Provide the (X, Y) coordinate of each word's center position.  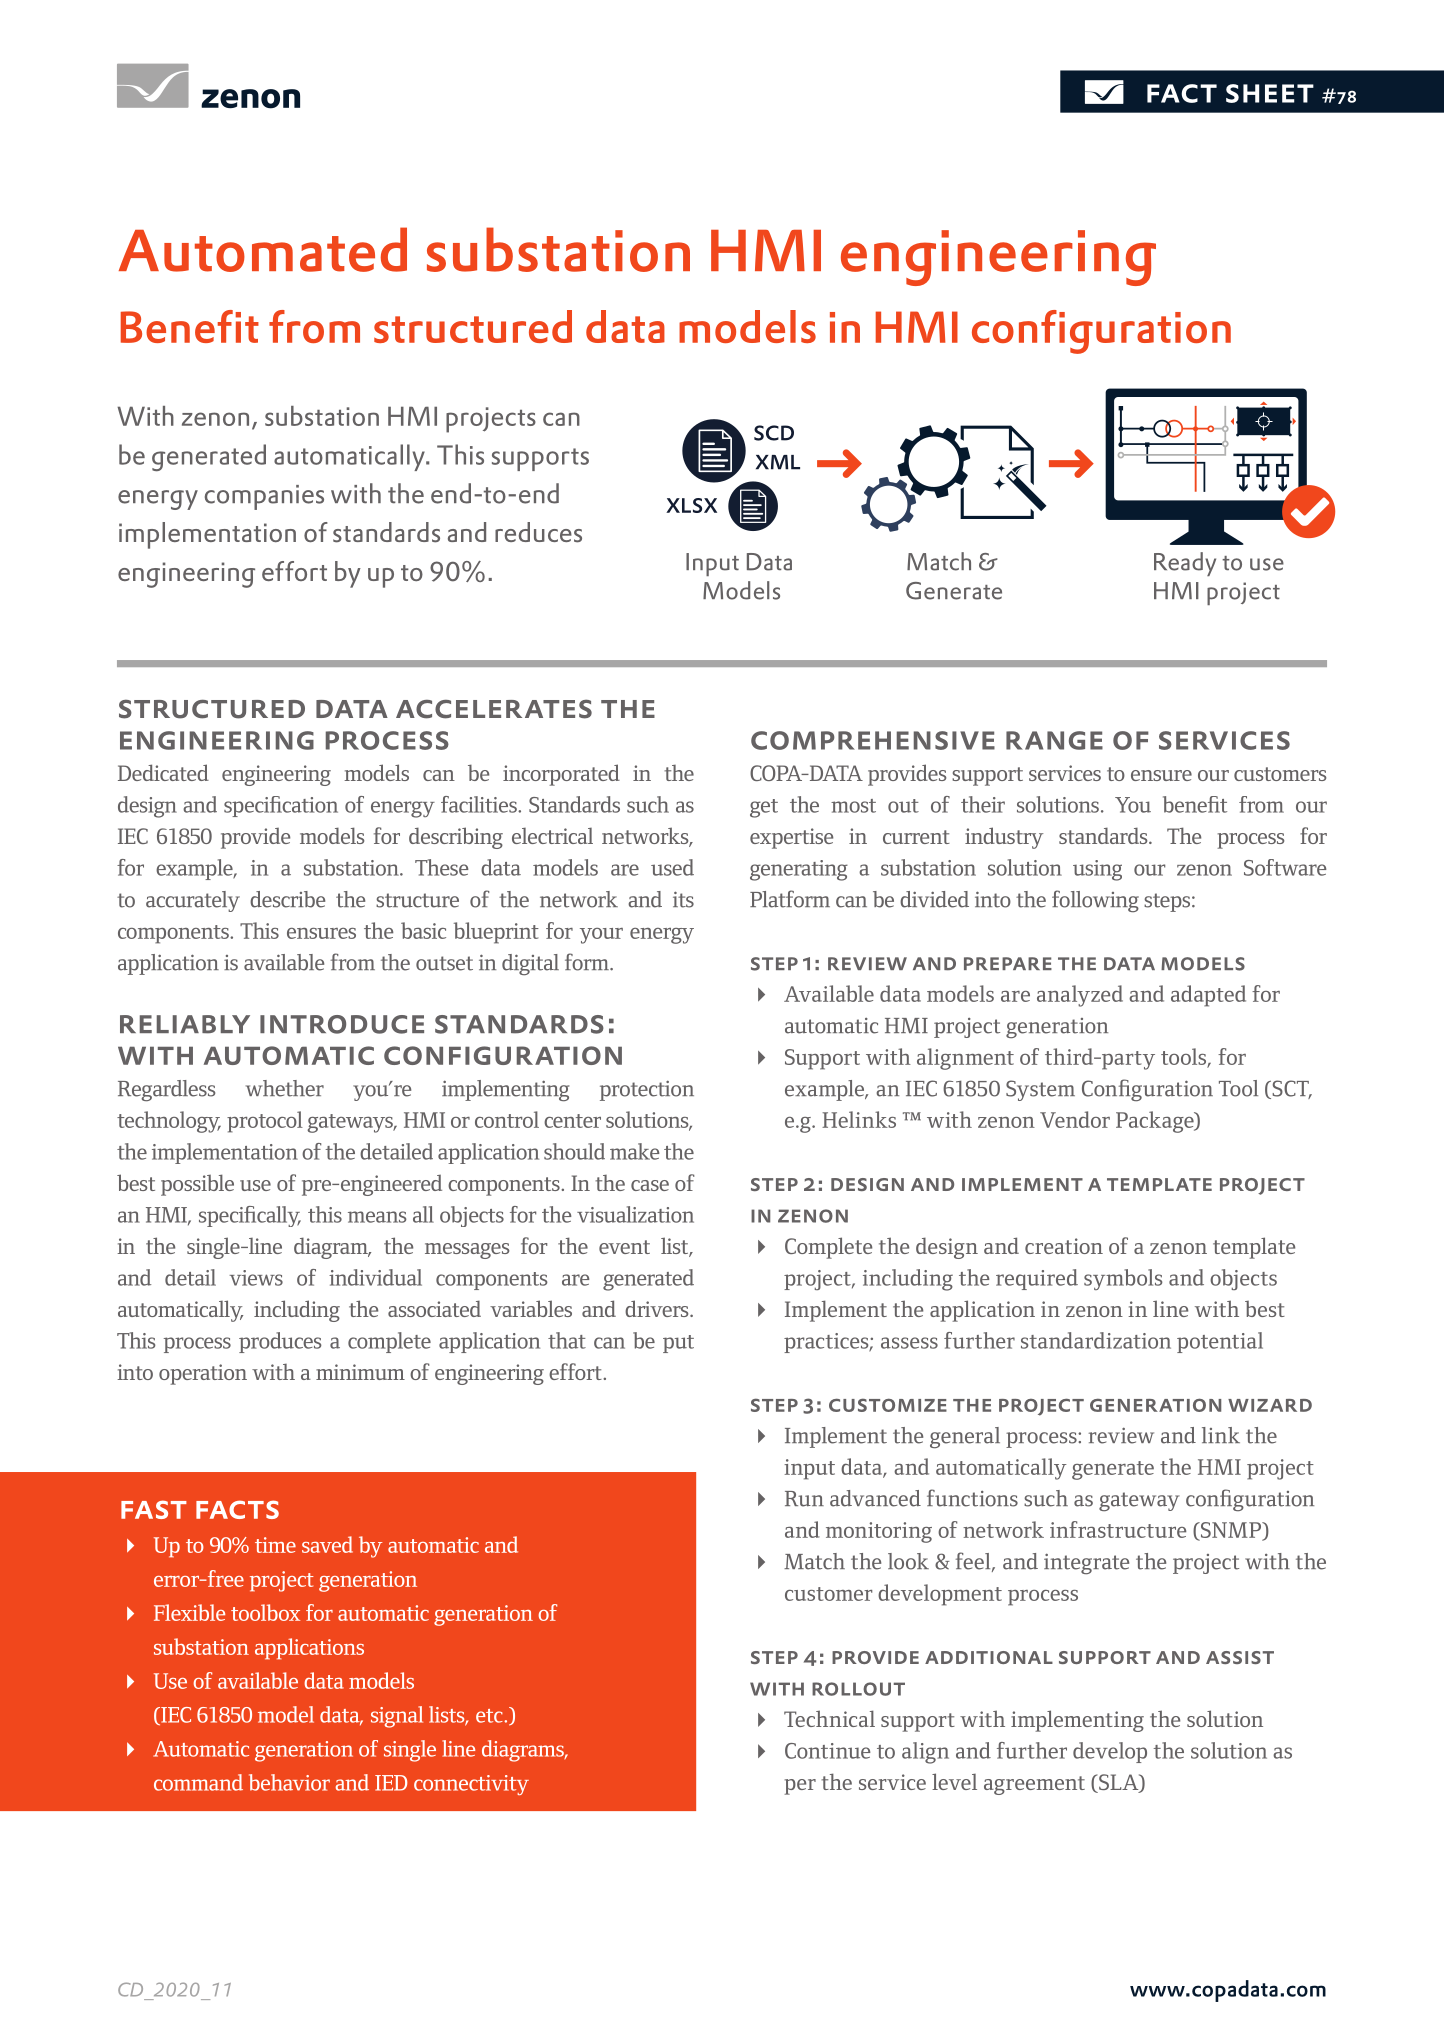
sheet (1270, 93)
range (1054, 740)
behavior (289, 1782)
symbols (1123, 1279)
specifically (250, 1216)
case (650, 1185)
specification (281, 806)
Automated (263, 249)
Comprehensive (873, 740)
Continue (828, 1751)
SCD (774, 433)
